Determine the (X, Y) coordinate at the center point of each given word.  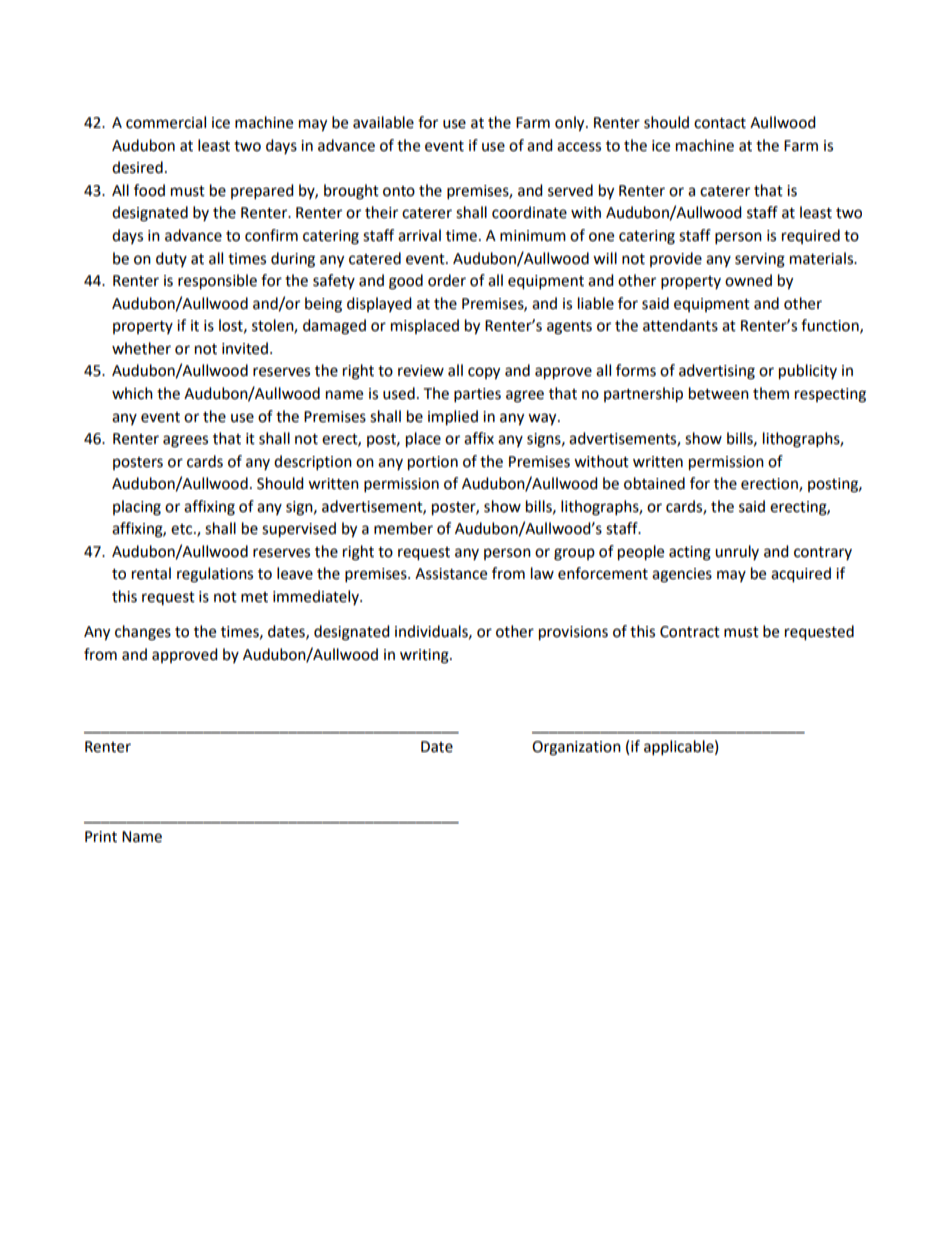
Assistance (451, 574)
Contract (690, 632)
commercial (166, 122)
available (383, 122)
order (447, 280)
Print (101, 837)
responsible (217, 282)
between (719, 393)
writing (425, 656)
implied (453, 418)
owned (748, 280)
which (132, 393)
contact (720, 123)
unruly (737, 552)
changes (143, 633)
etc (183, 529)
